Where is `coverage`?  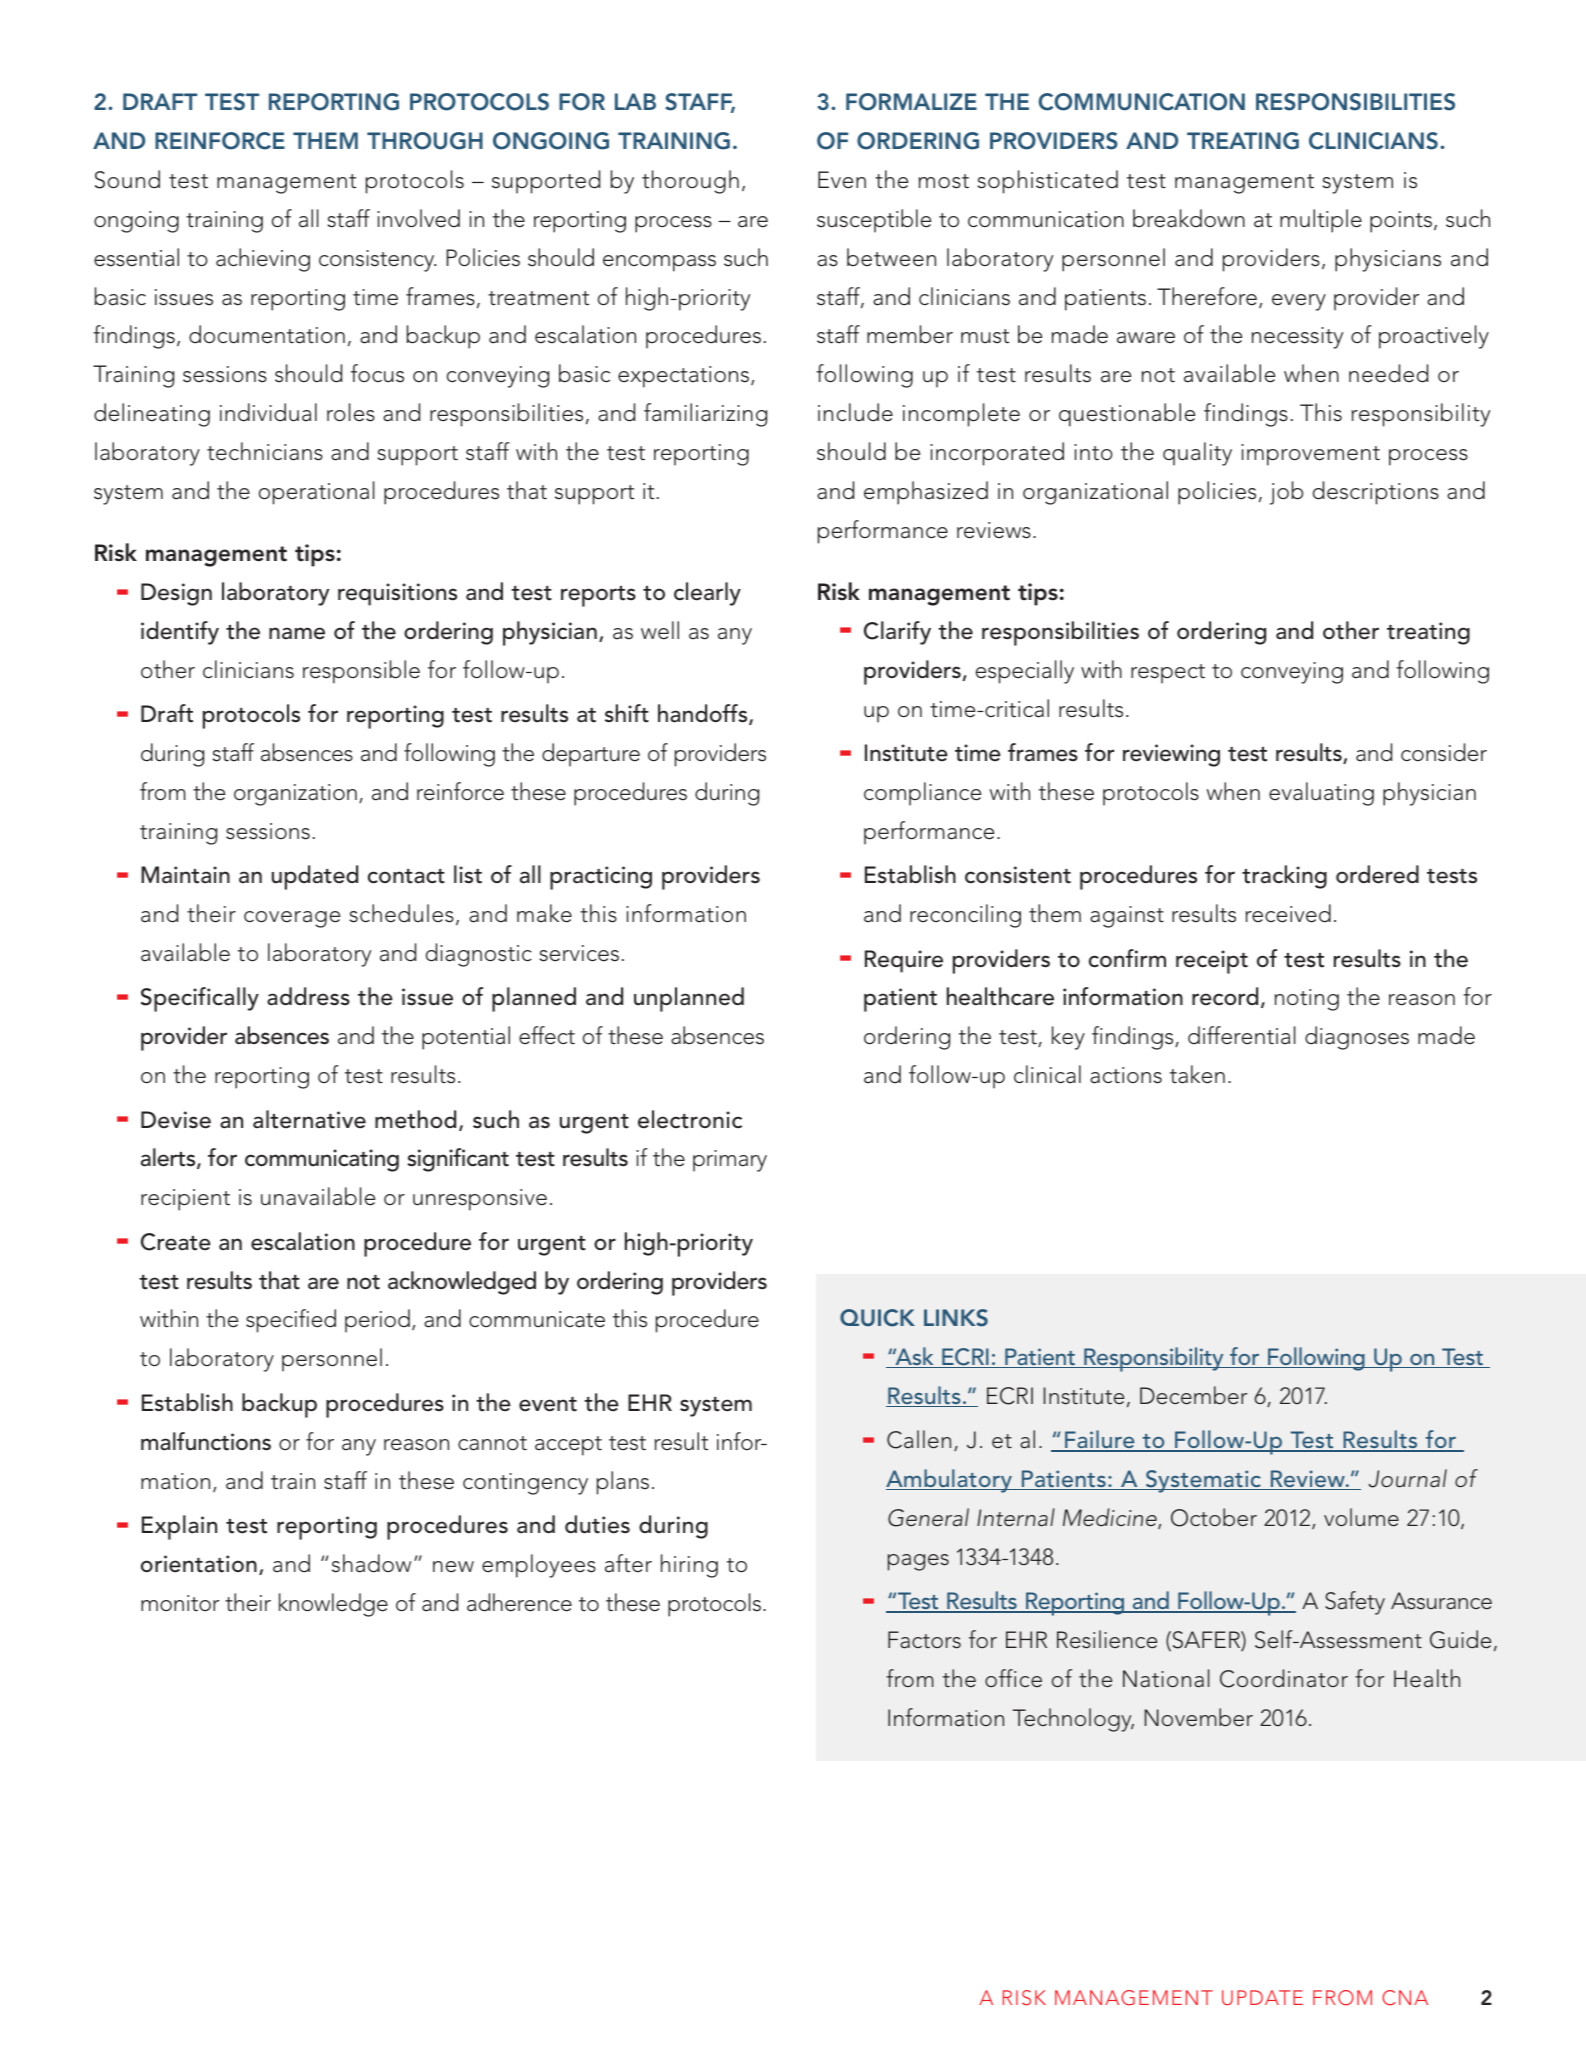
coverage is located at coordinates (292, 919).
